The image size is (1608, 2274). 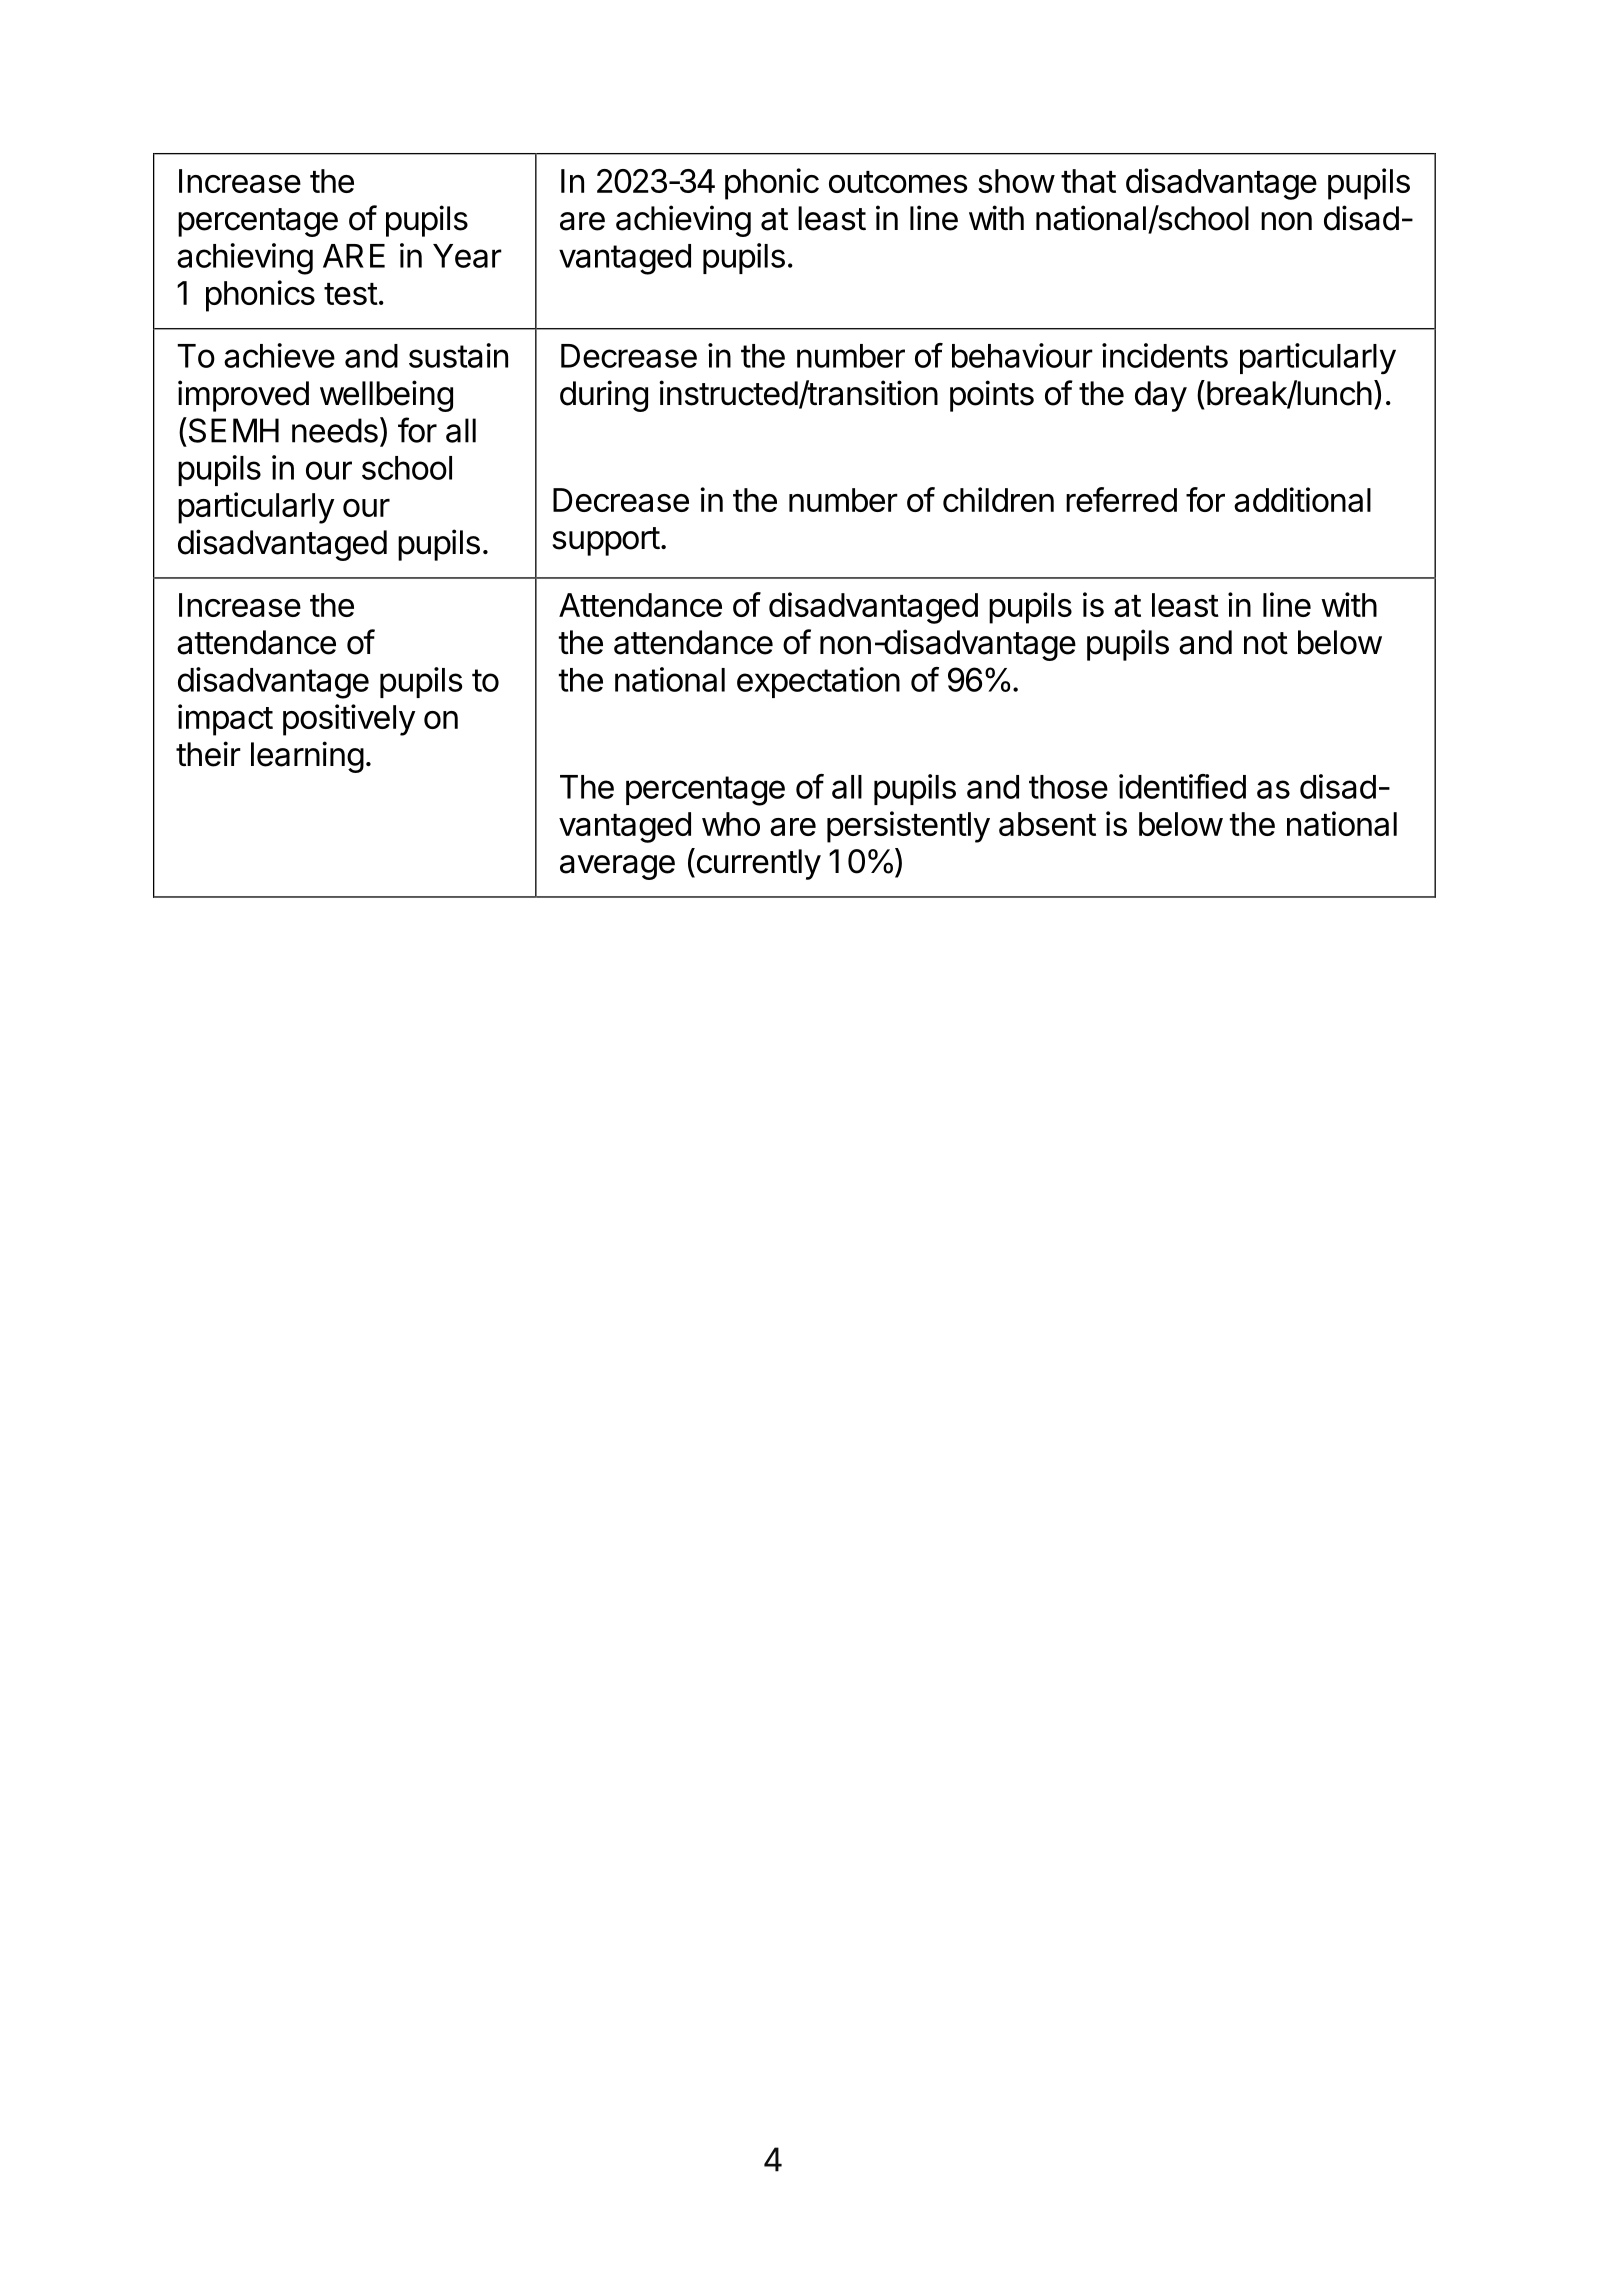 What do you see at coordinates (1121, 499) in the page?
I see `referred` at bounding box center [1121, 499].
